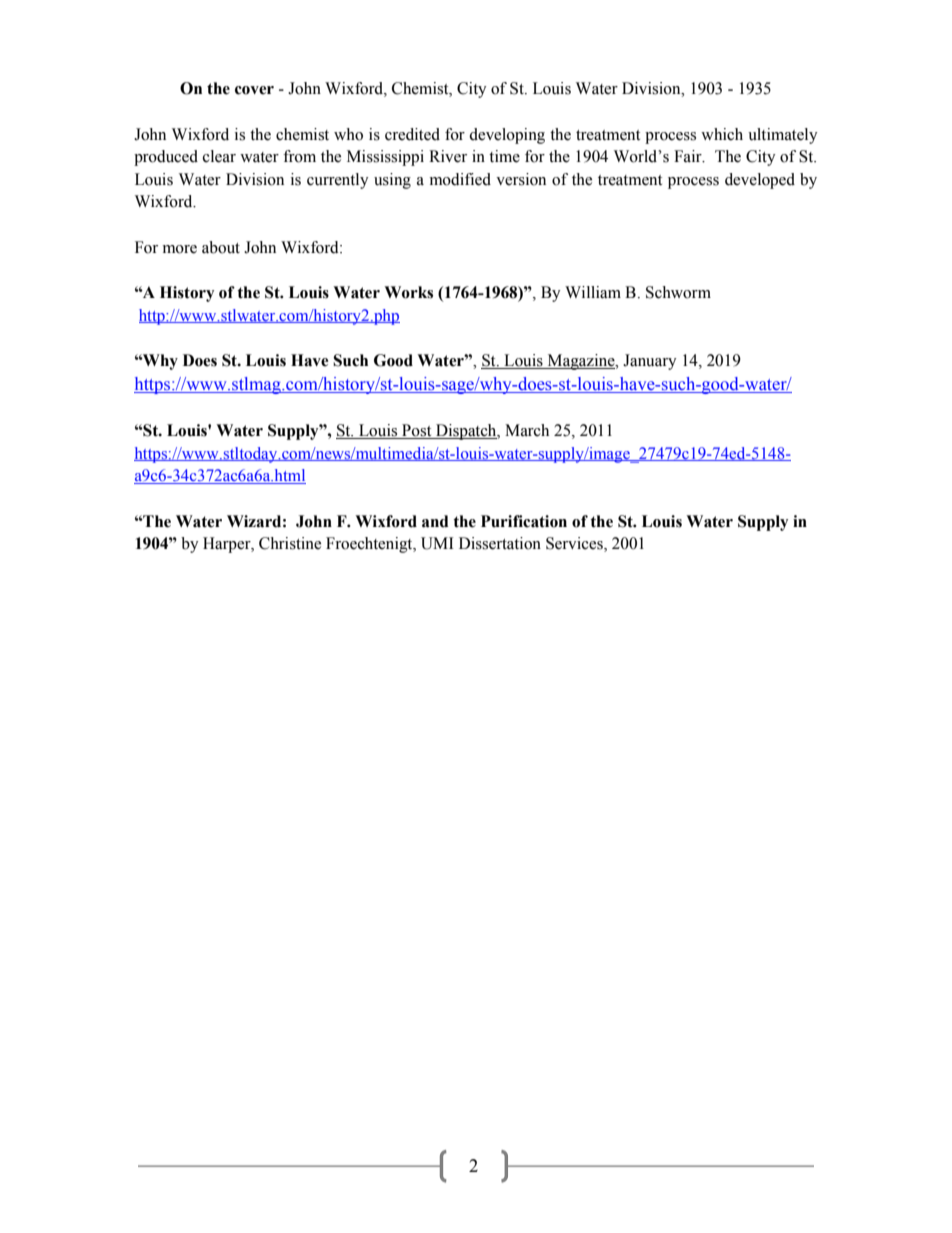 The width and height of the page is (952, 1233). I want to click on Works, so click(408, 292).
